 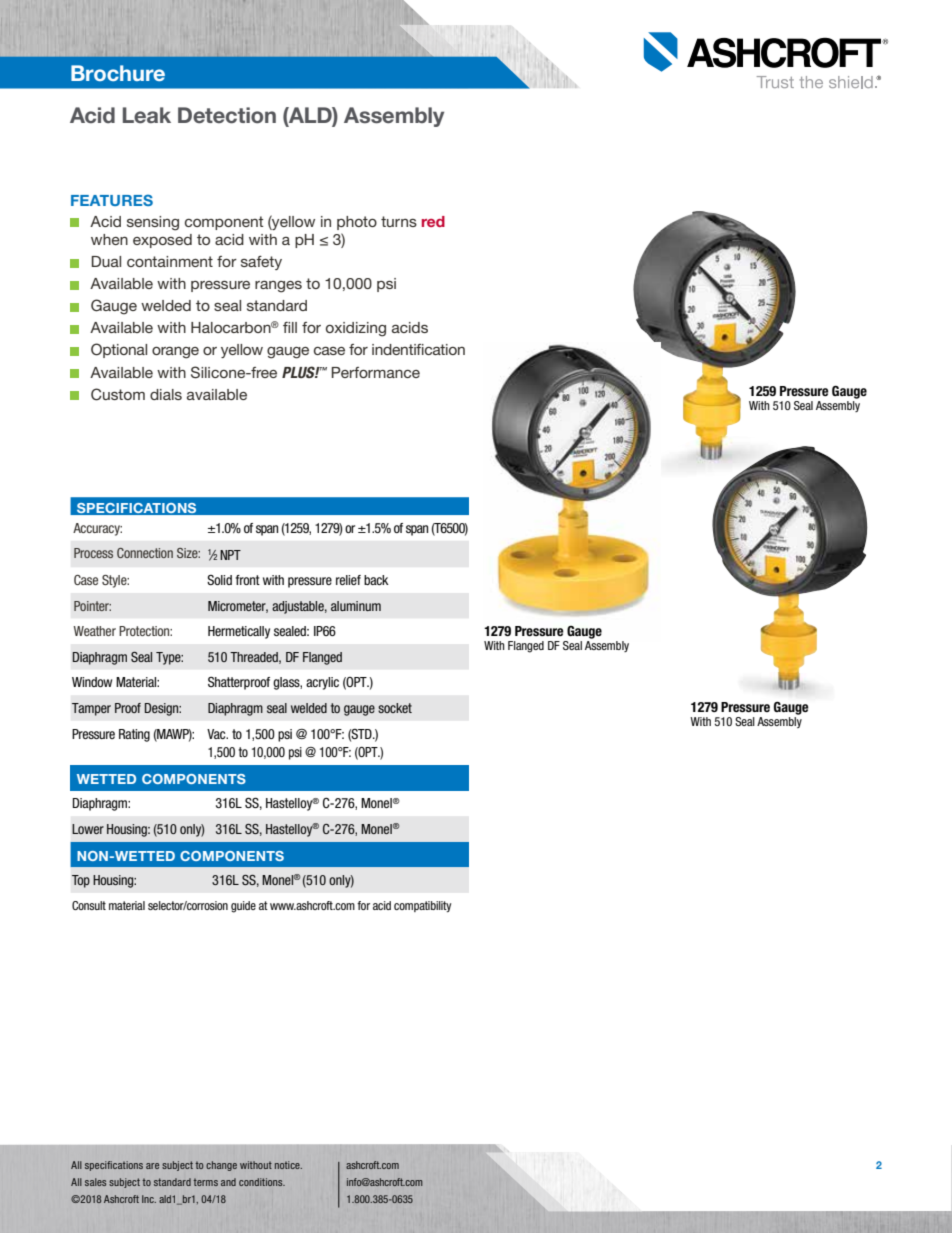 I want to click on Leak, so click(x=147, y=115).
